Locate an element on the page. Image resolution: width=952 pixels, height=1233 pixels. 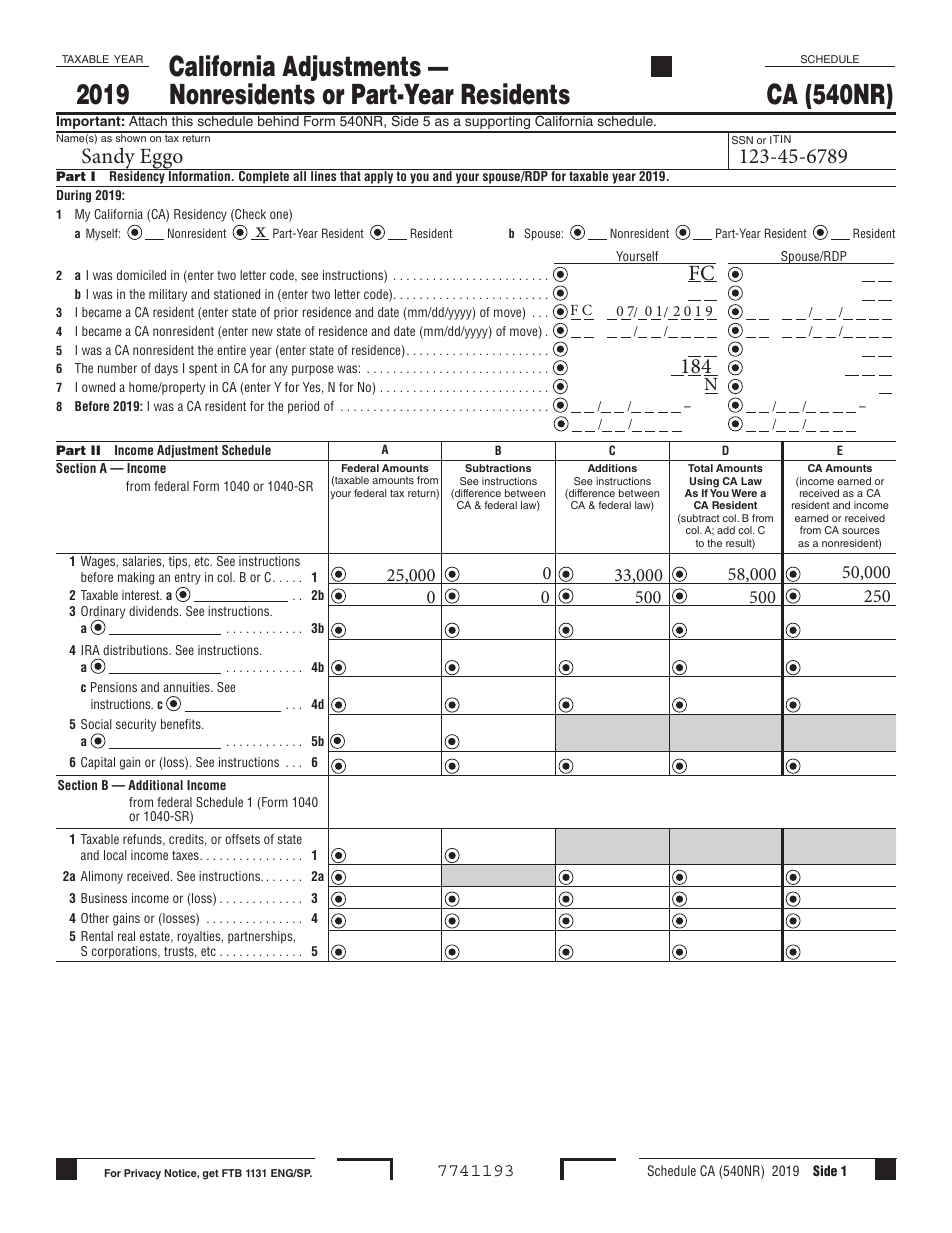
apply is located at coordinates (379, 178).
